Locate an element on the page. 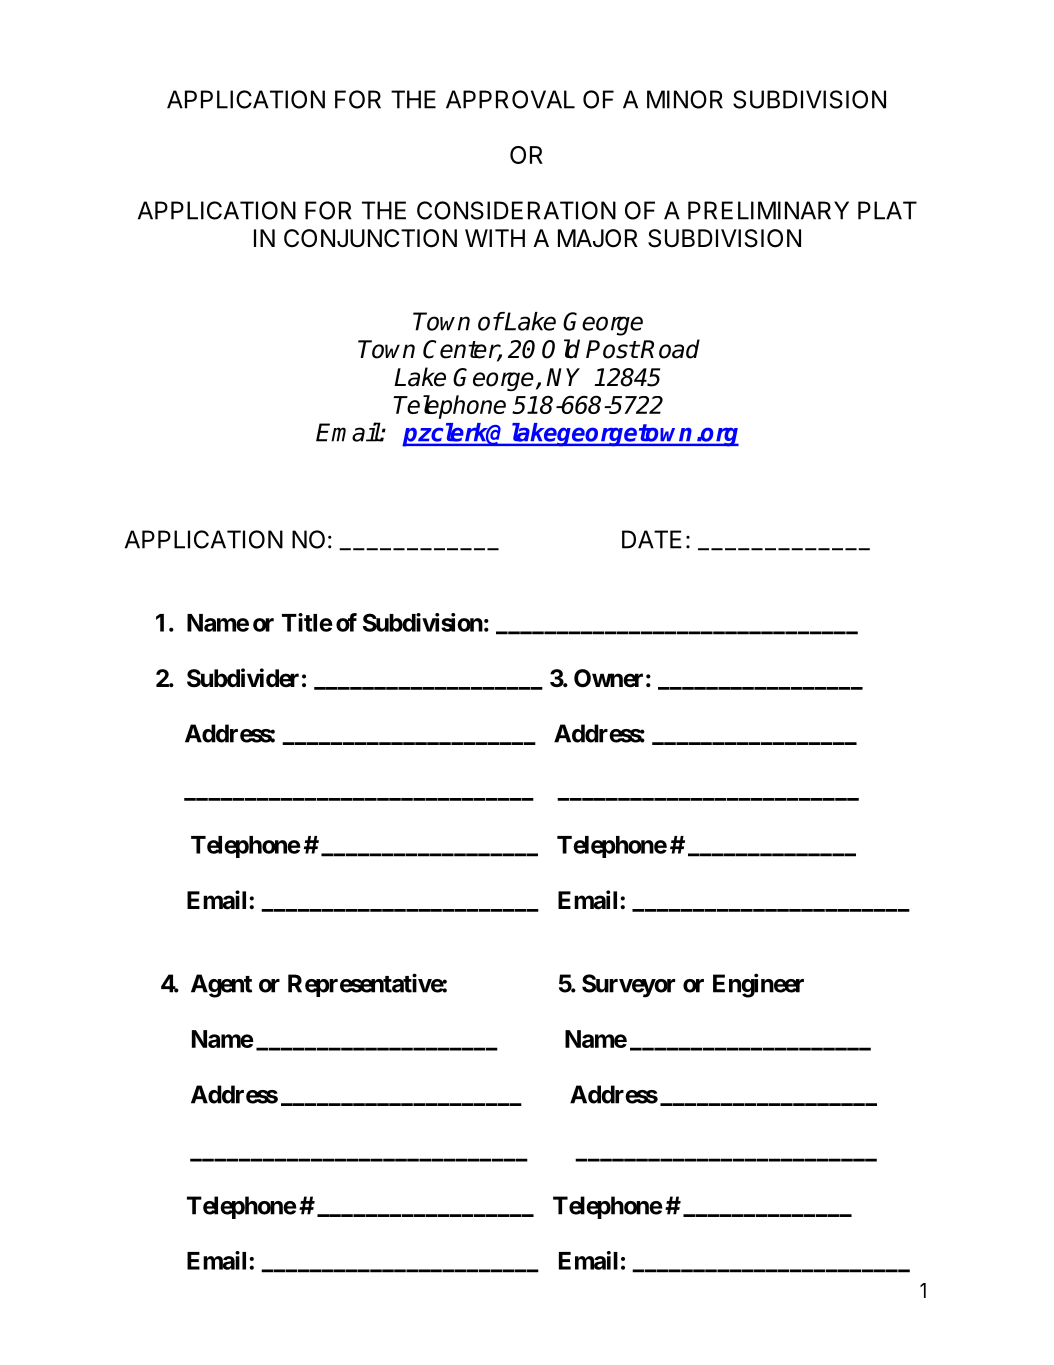  PRELIMINARY is located at coordinates (768, 210).
